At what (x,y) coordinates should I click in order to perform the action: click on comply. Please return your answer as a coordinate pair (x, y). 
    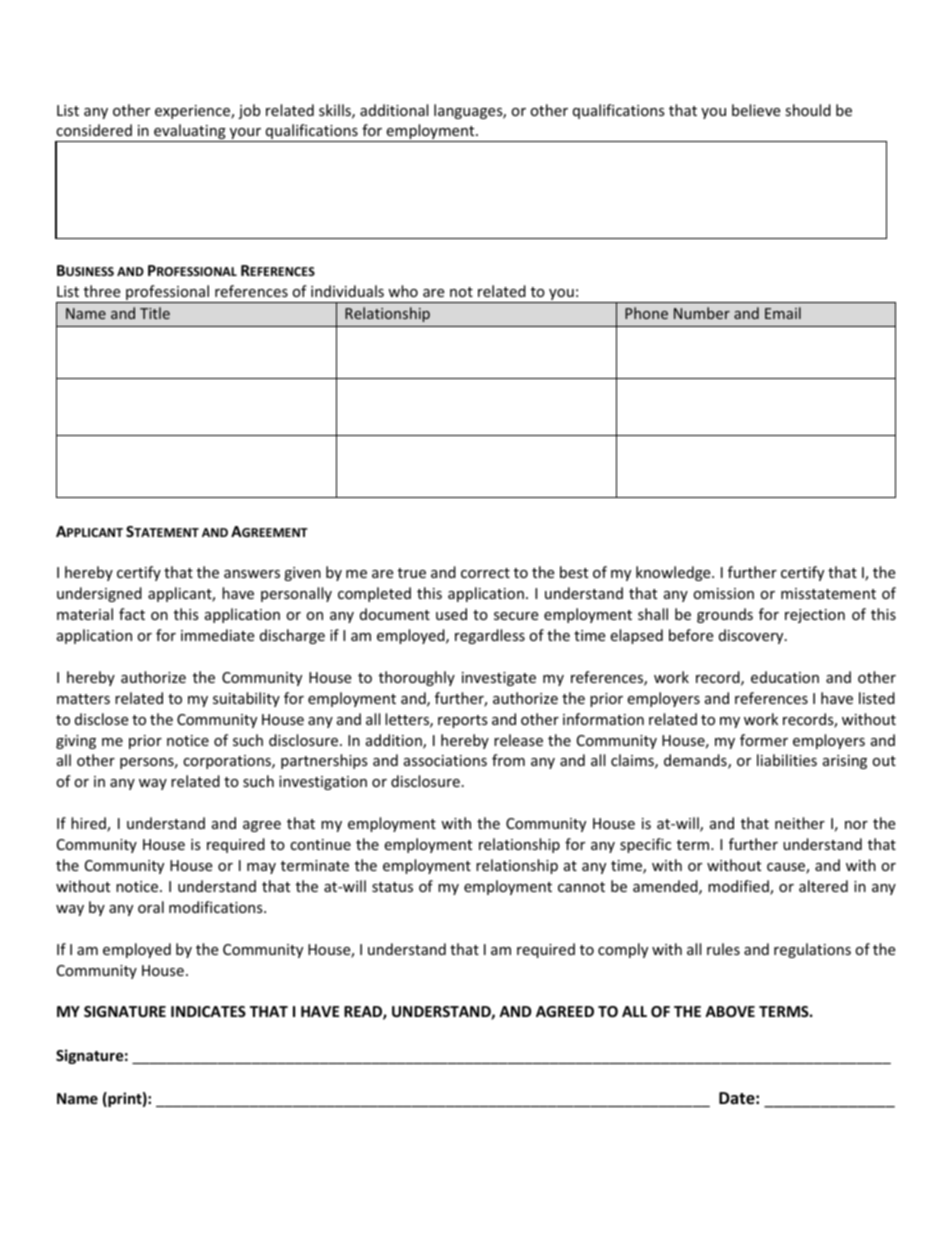
    Looking at the image, I should click on (623, 950).
